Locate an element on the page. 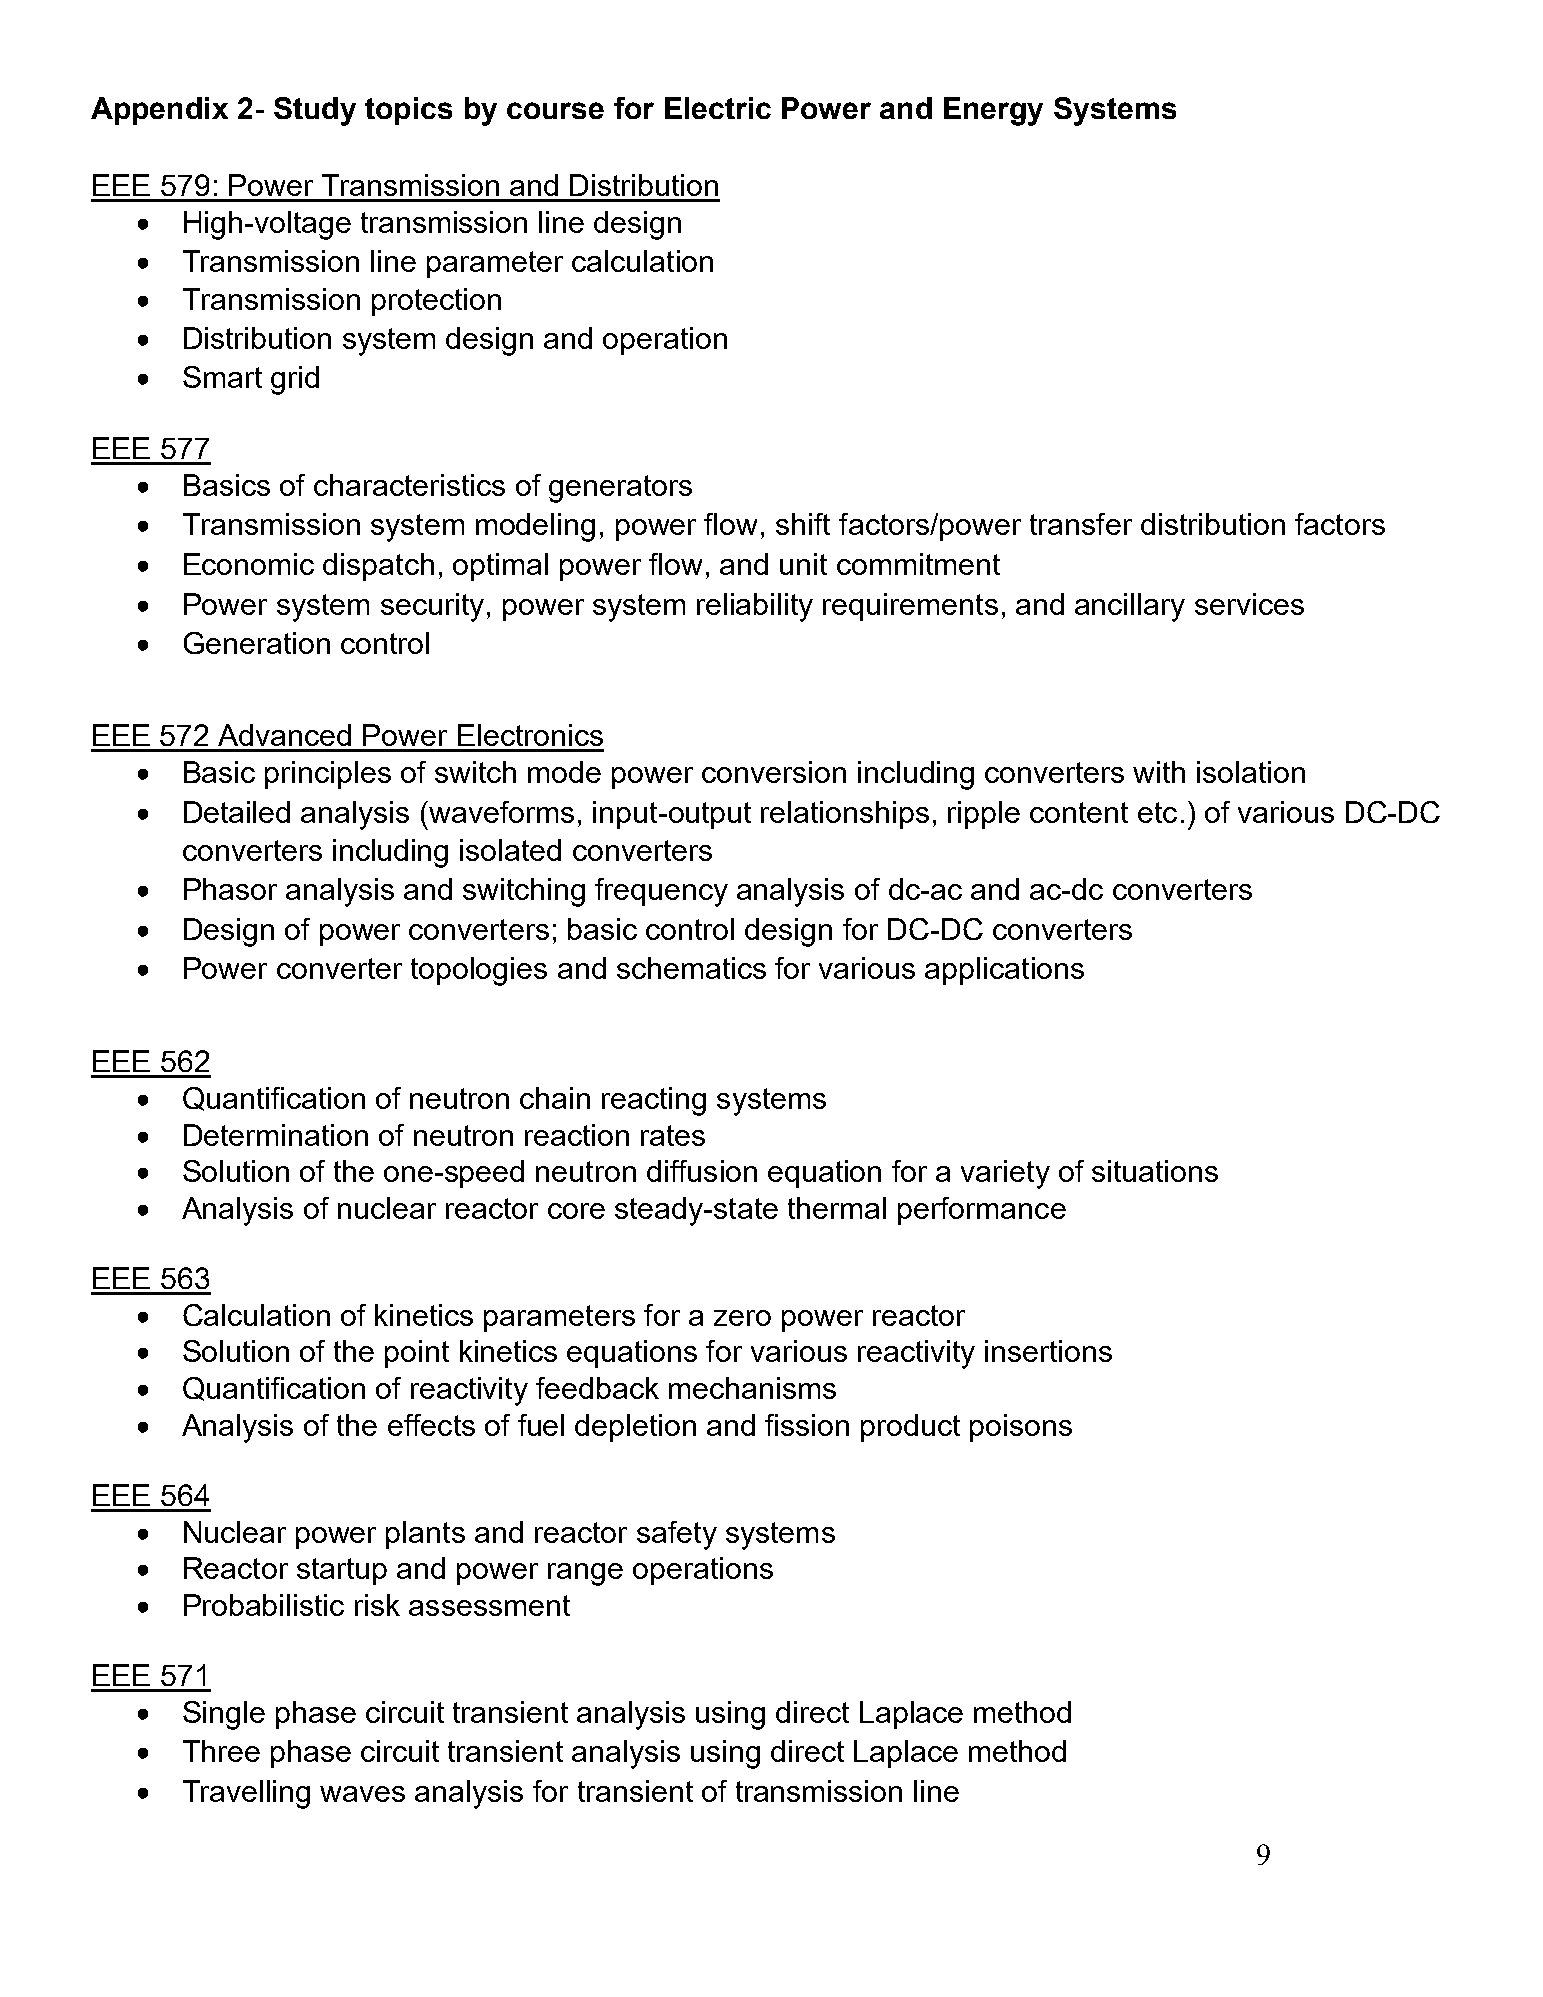 Image resolution: width=1543 pixels, height=1997 pixels. principles is located at coordinates (328, 775).
